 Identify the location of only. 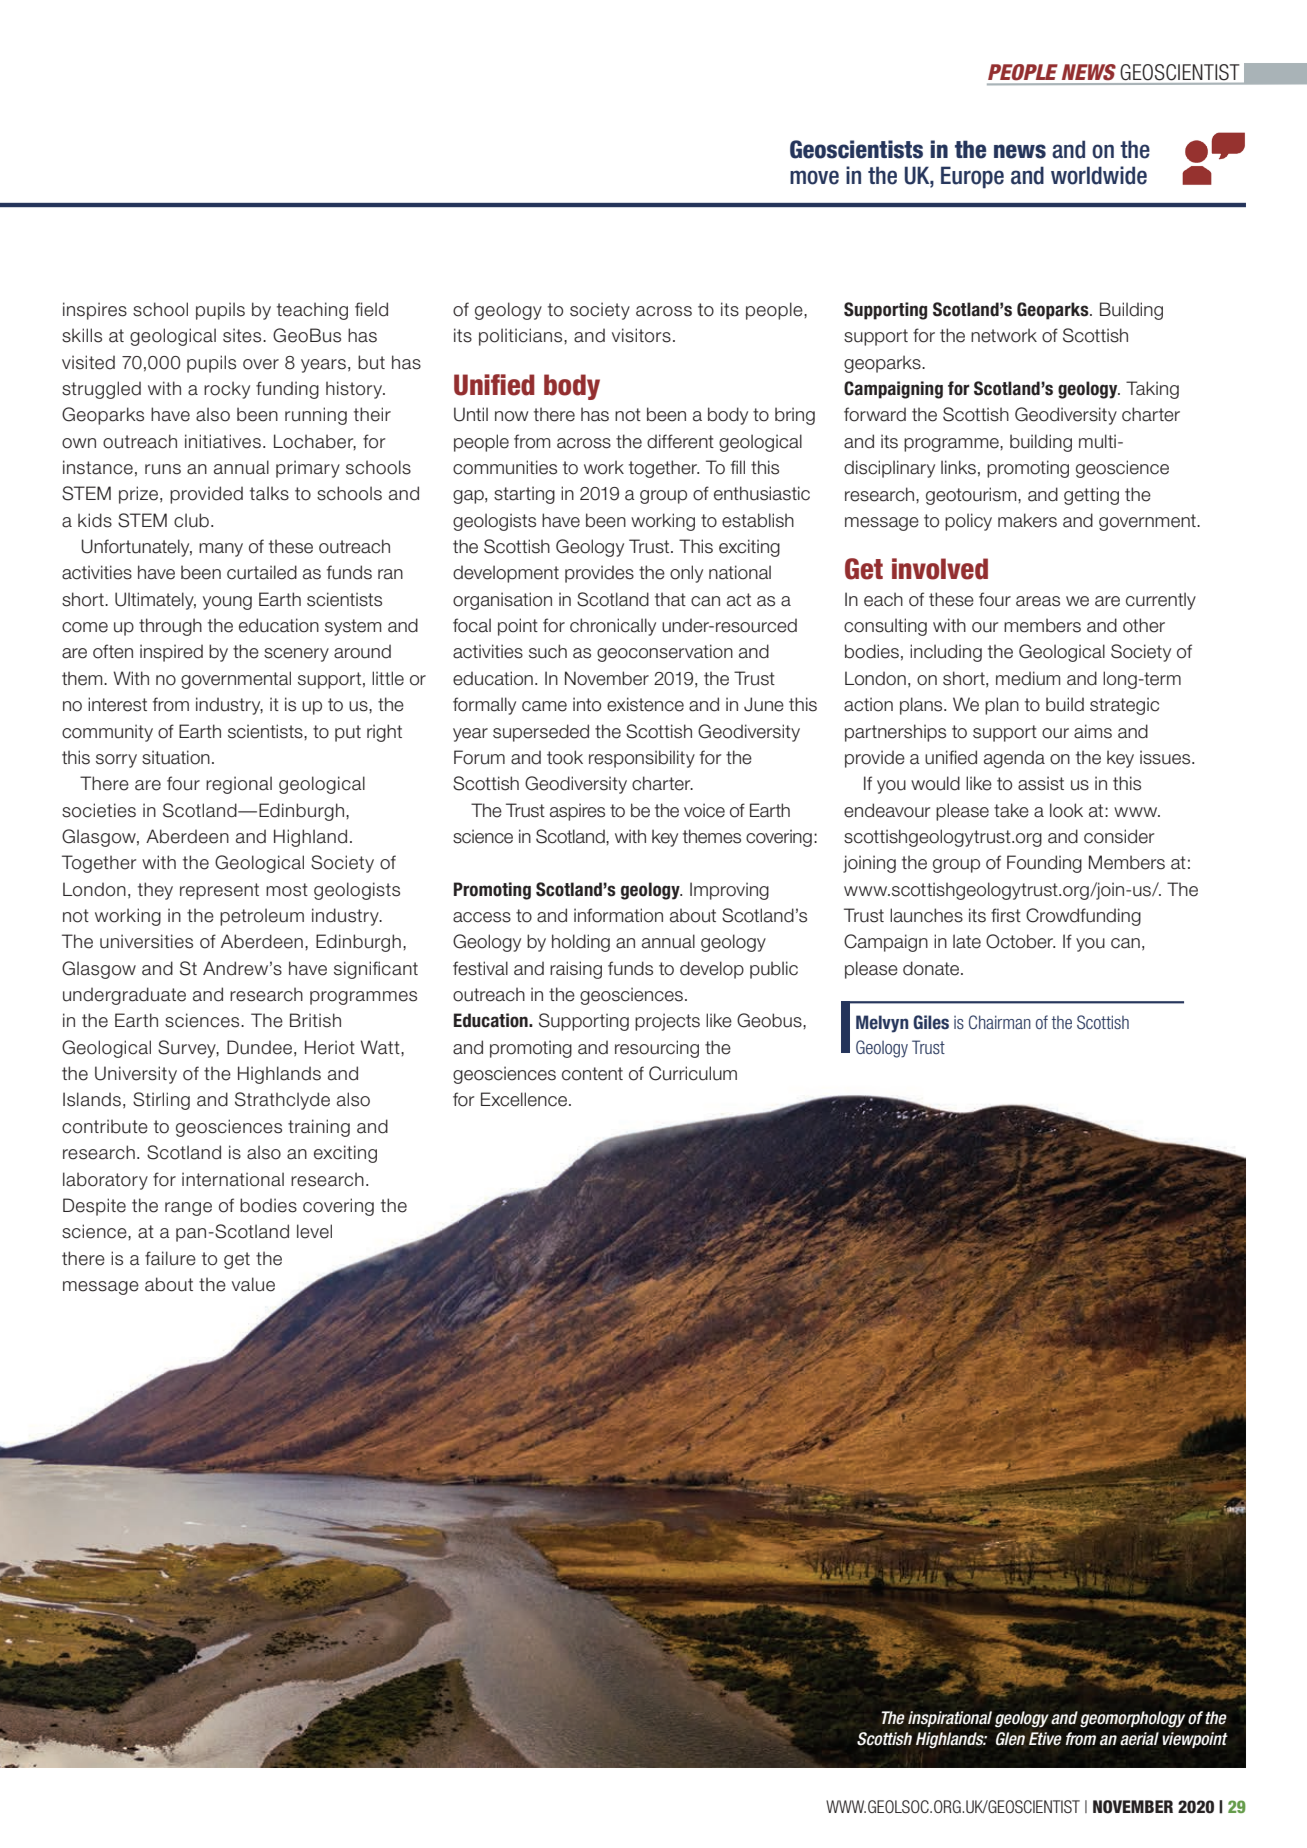
(686, 574).
